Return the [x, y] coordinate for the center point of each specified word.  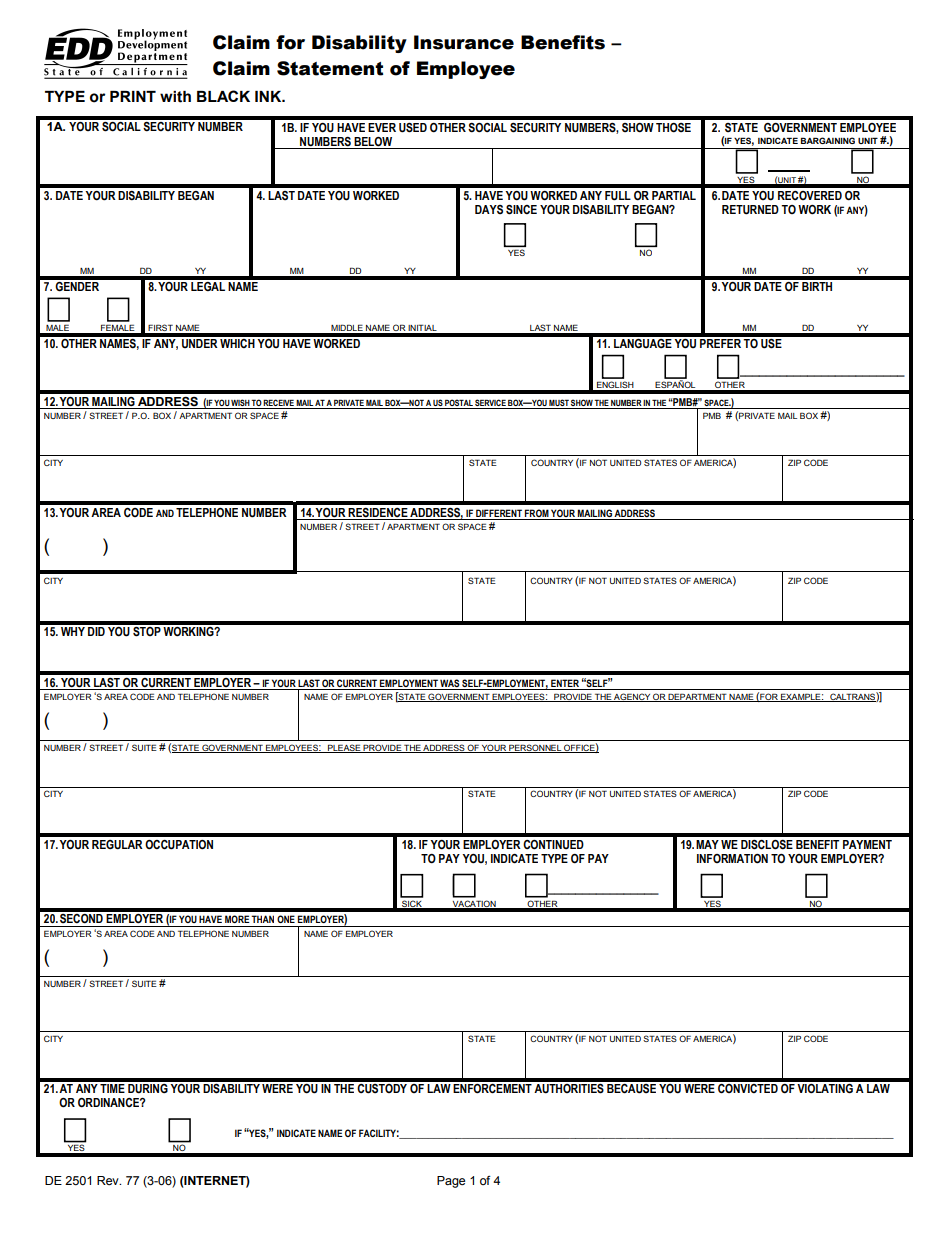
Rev [109, 1181]
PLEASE [344, 748]
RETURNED [750, 210]
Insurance [464, 42]
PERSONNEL [535, 748]
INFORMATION [732, 859]
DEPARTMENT [698, 697]
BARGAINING [828, 140]
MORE [237, 919]
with [175, 97]
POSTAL [459, 402]
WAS [450, 684]
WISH [240, 402]
